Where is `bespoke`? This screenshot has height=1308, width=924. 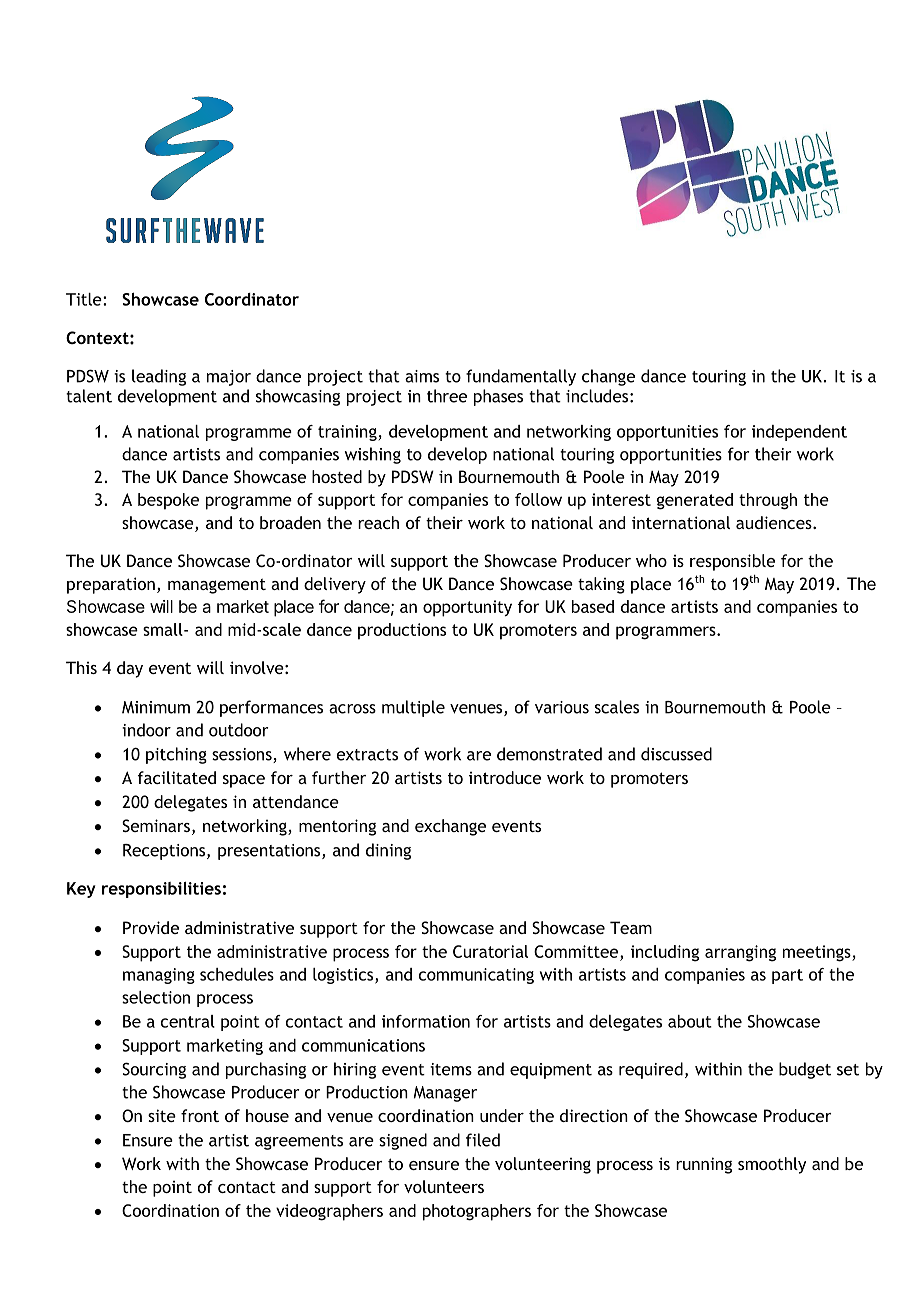 bespoke is located at coordinates (168, 501).
